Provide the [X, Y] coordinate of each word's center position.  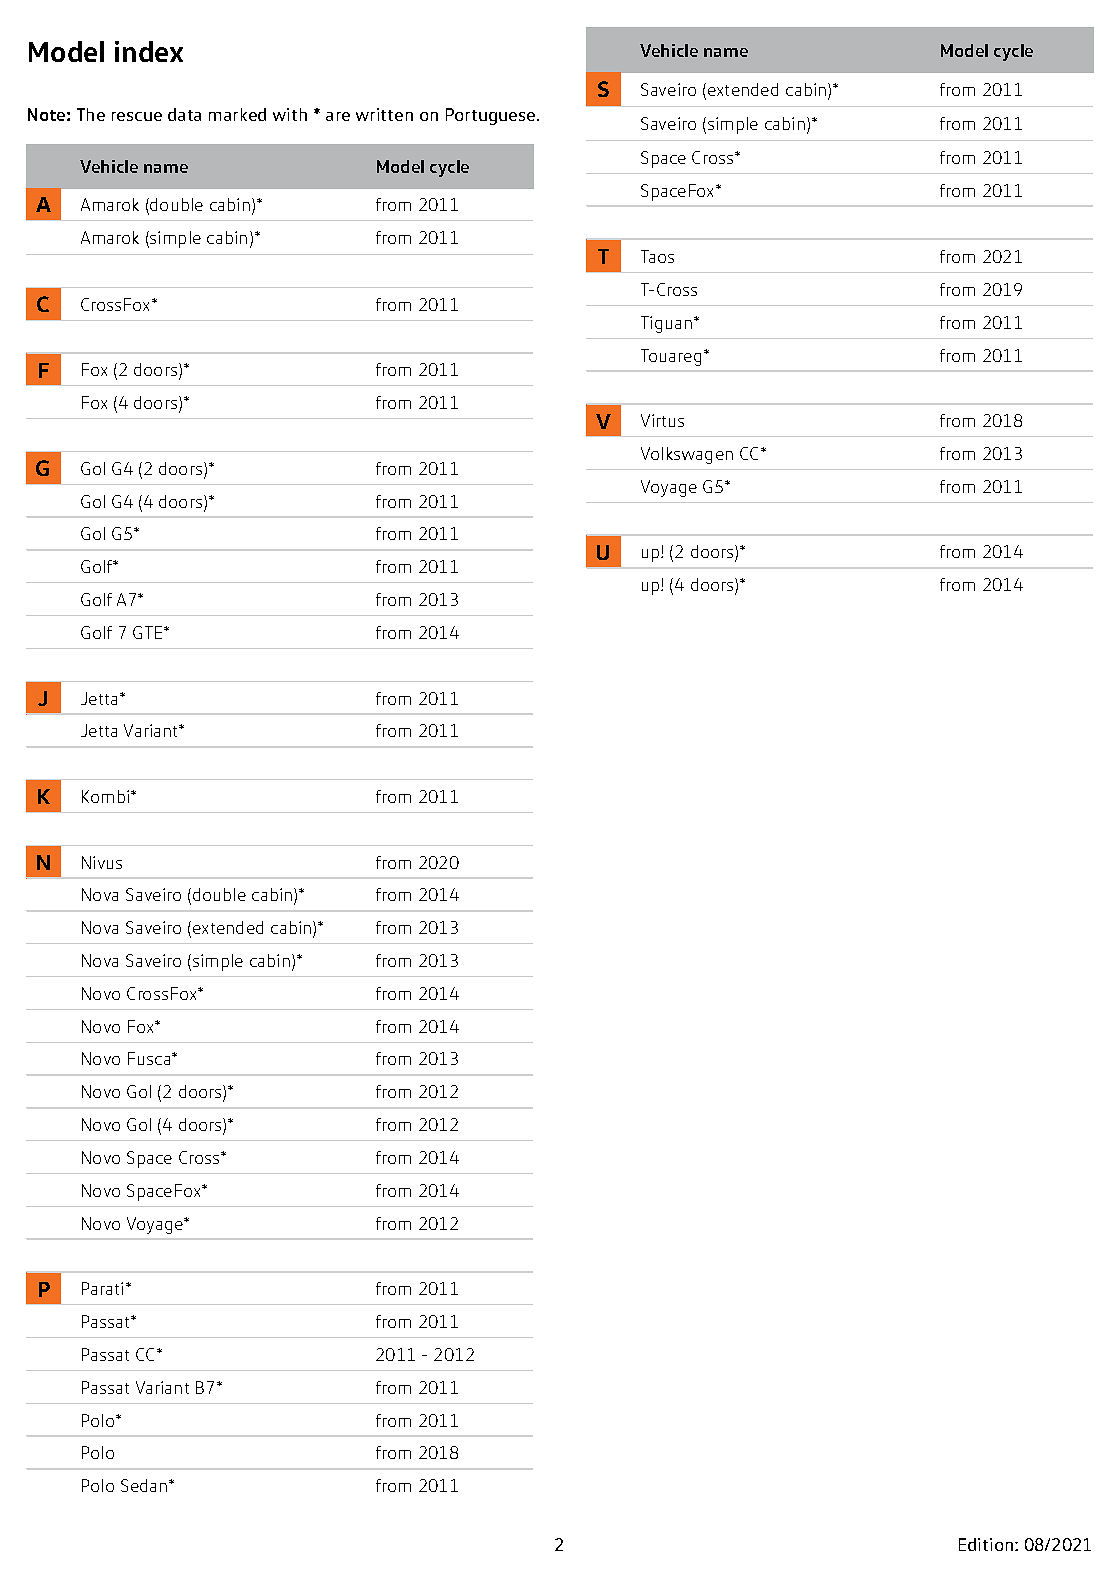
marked [237, 114]
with [290, 114]
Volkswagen [687, 455]
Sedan [145, 1485]
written [384, 114]
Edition [987, 1544]
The [91, 114]
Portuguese [492, 116]
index [149, 51]
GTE [149, 632]
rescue [137, 116]
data [184, 114]
